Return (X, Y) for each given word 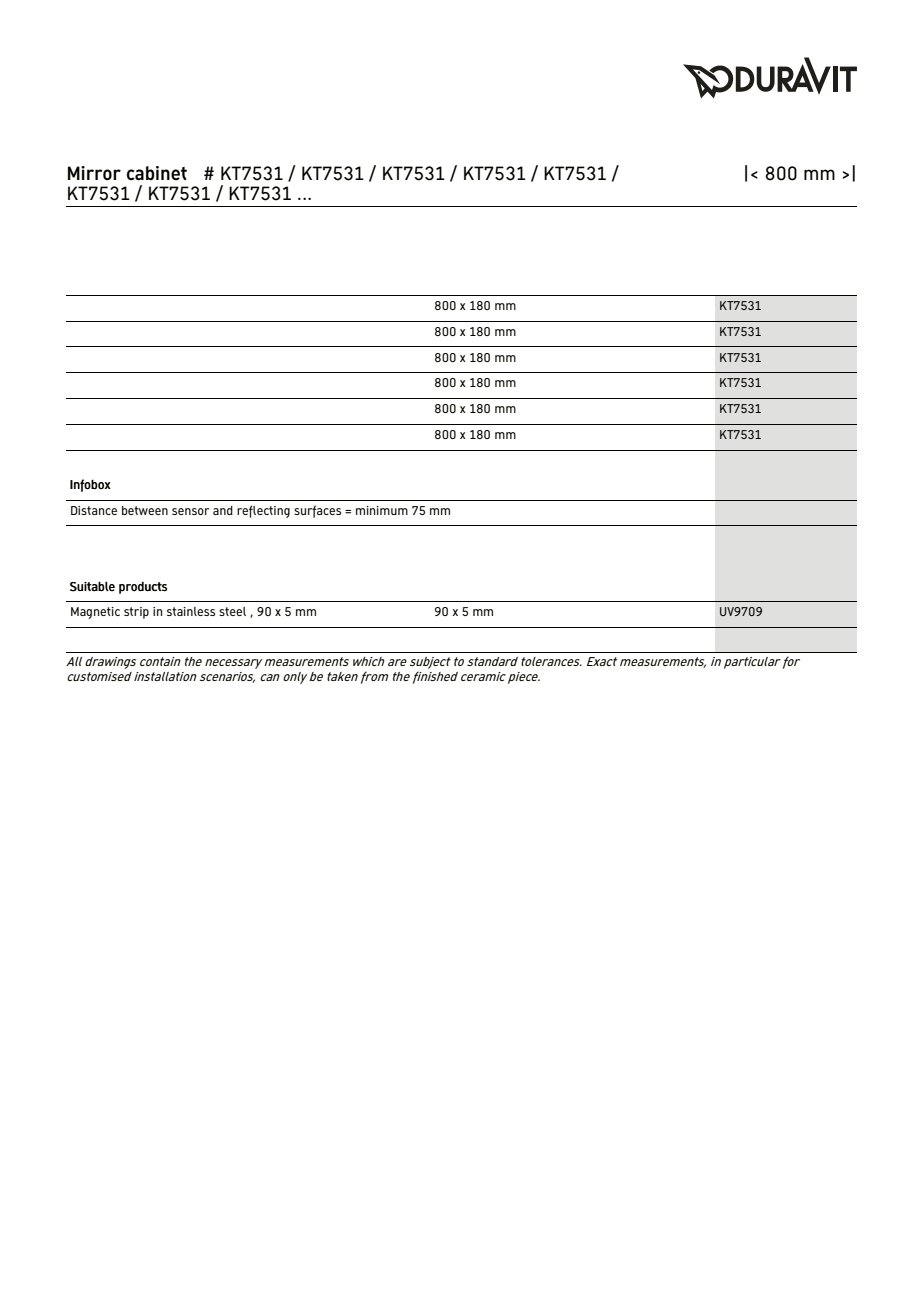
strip (136, 613)
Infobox (90, 485)
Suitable (92, 586)
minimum (382, 510)
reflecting (263, 511)
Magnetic (95, 613)
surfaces (317, 511)
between (145, 510)
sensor (190, 511)
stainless (191, 611)
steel (232, 611)
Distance (94, 510)
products (143, 588)
